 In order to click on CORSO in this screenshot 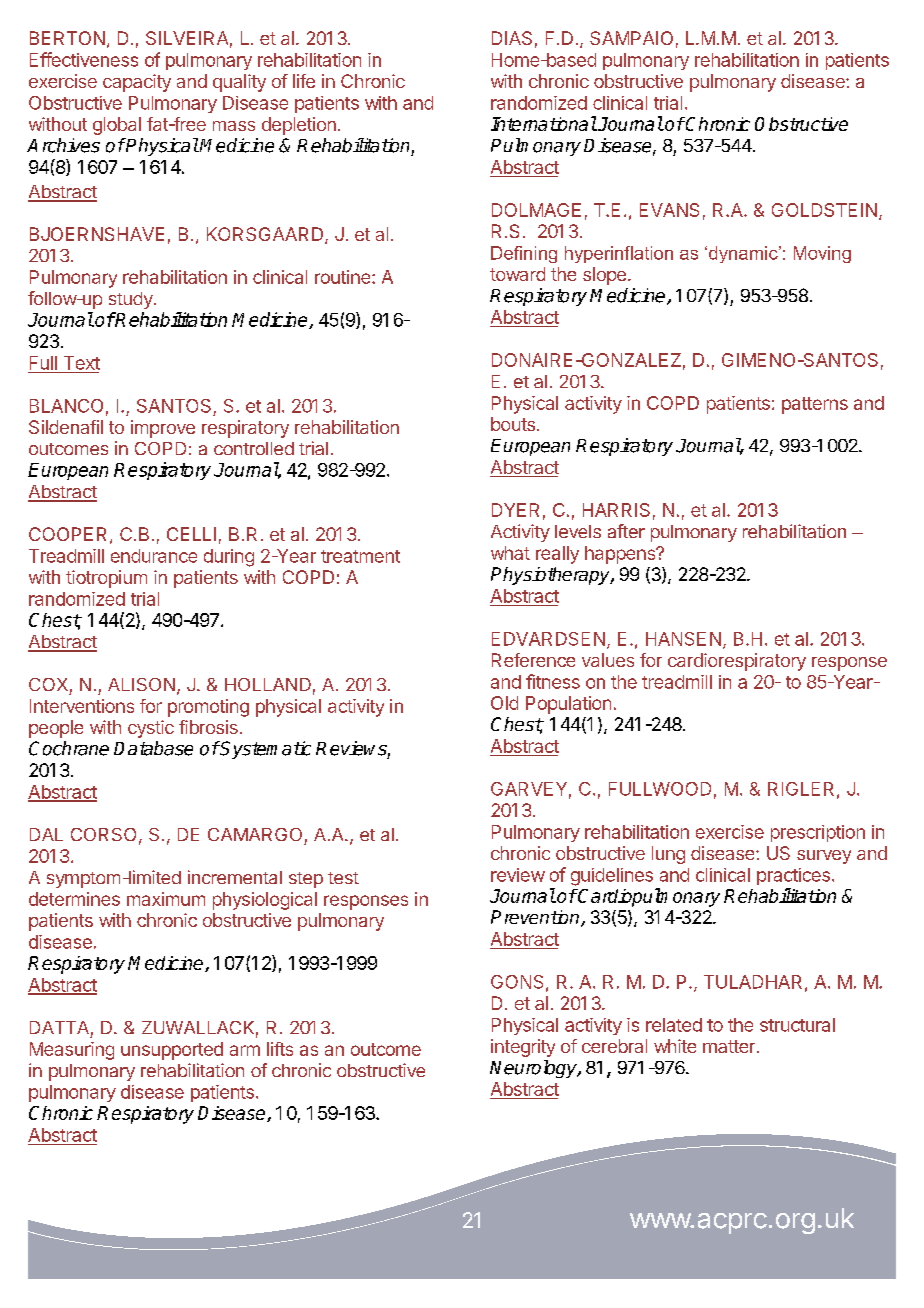, I will do `click(103, 834)`.
